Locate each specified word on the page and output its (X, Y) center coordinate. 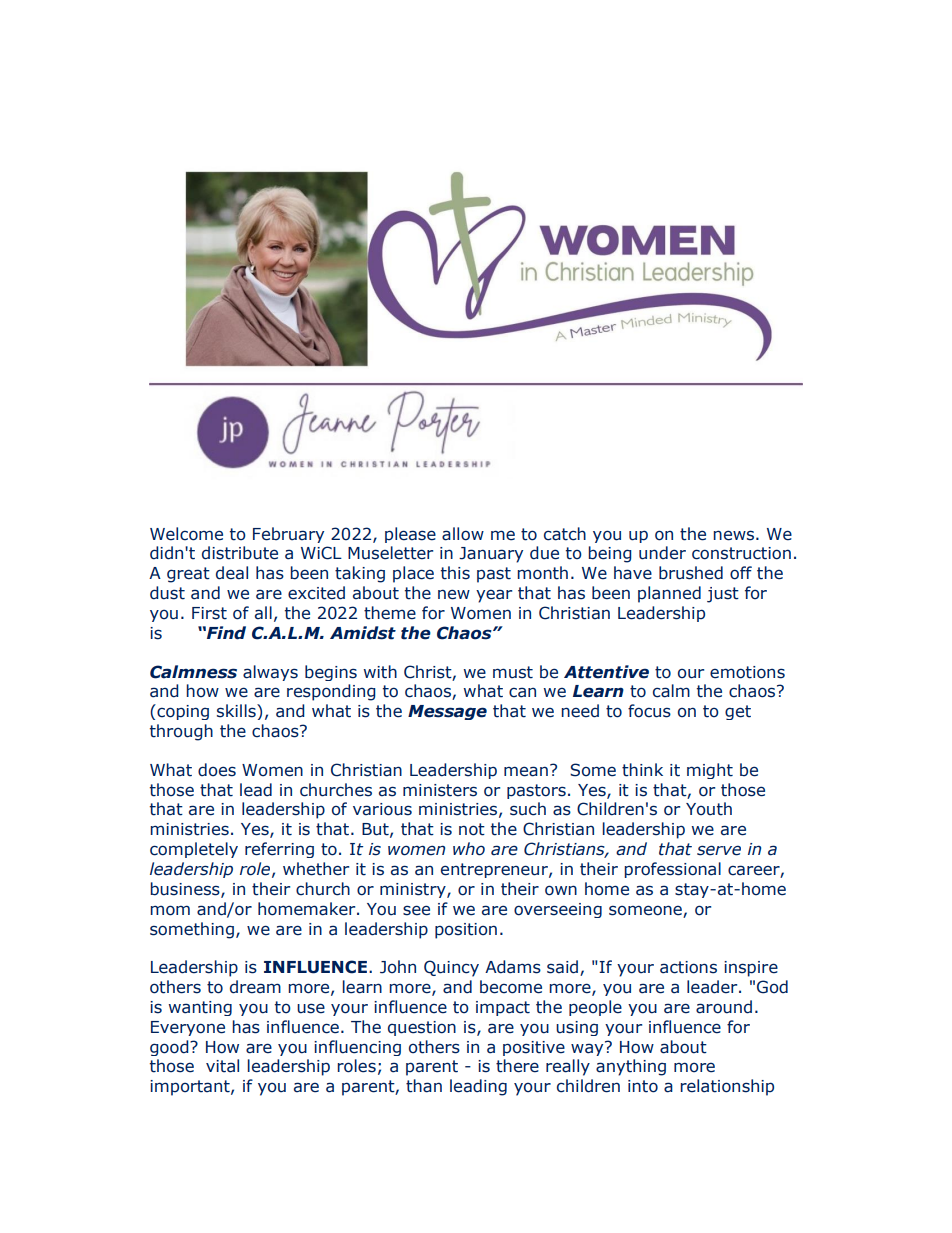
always (270, 673)
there (517, 1066)
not (472, 829)
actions (688, 967)
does (217, 770)
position (466, 931)
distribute (240, 553)
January (491, 555)
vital (222, 1066)
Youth (709, 809)
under (662, 553)
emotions (747, 672)
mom (170, 910)
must (513, 672)
